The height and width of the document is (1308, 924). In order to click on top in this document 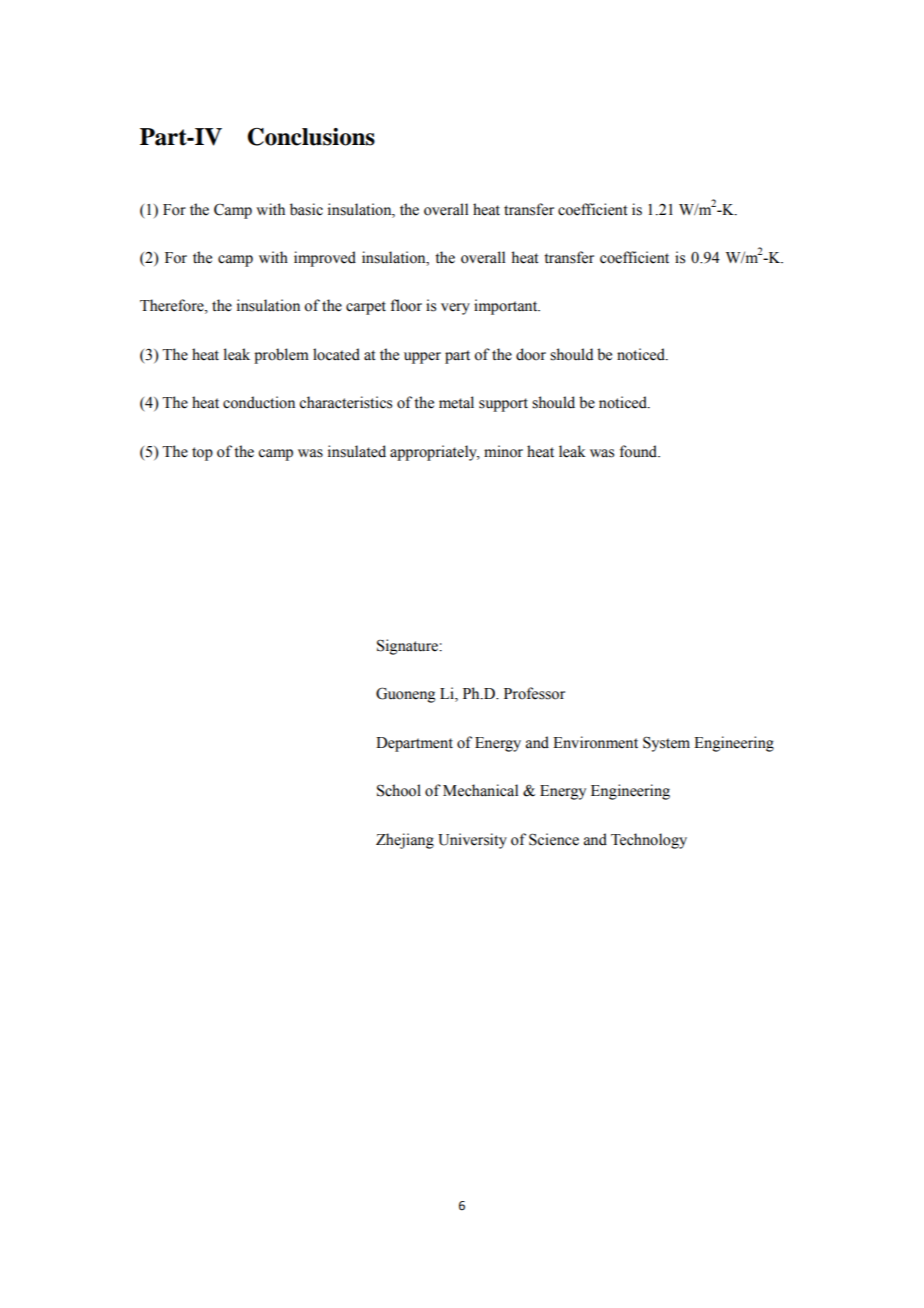, I will do `click(202, 454)`.
